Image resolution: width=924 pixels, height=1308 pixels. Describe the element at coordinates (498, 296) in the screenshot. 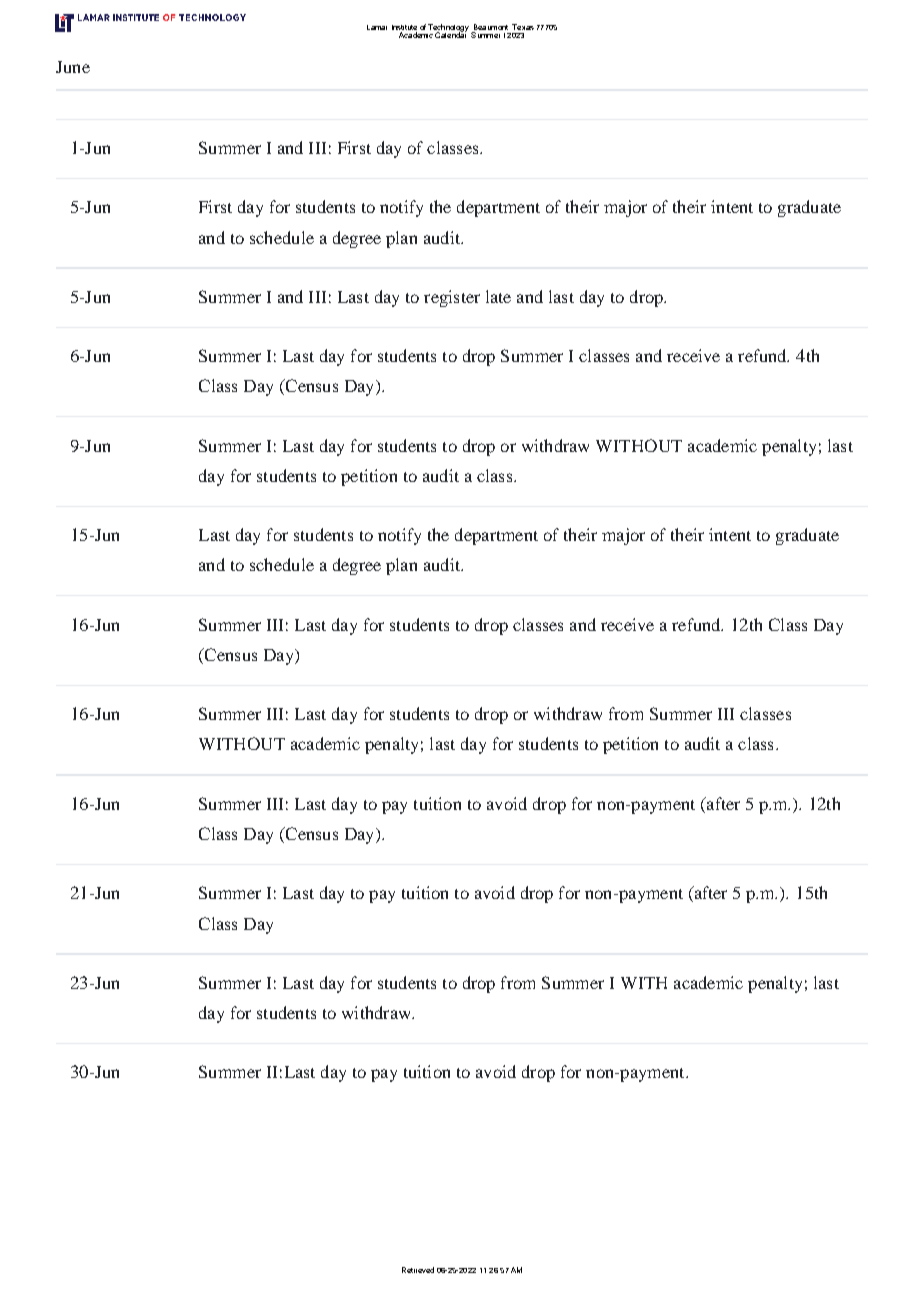

I see `late` at that location.
